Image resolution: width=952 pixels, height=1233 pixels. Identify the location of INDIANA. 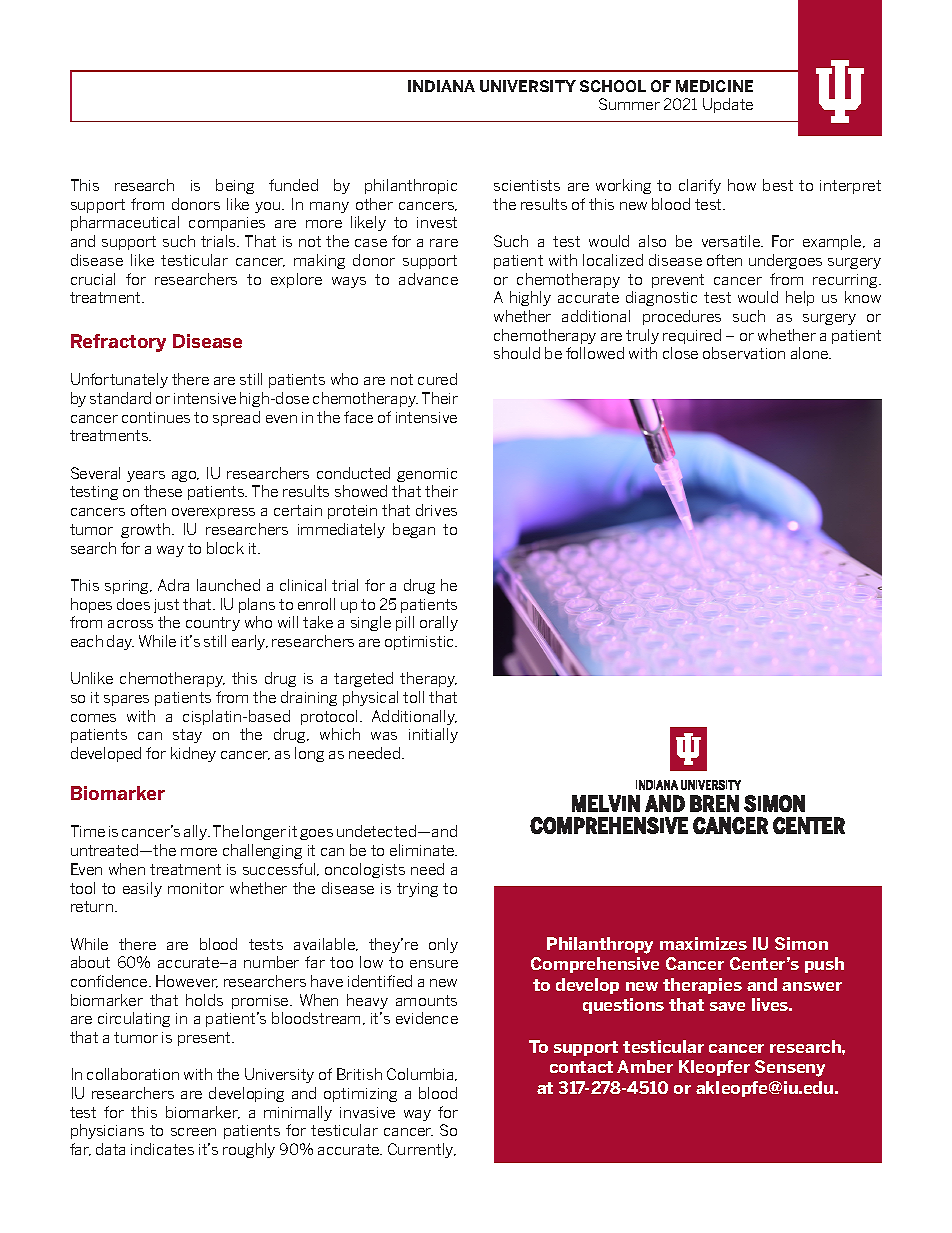
(441, 86).
